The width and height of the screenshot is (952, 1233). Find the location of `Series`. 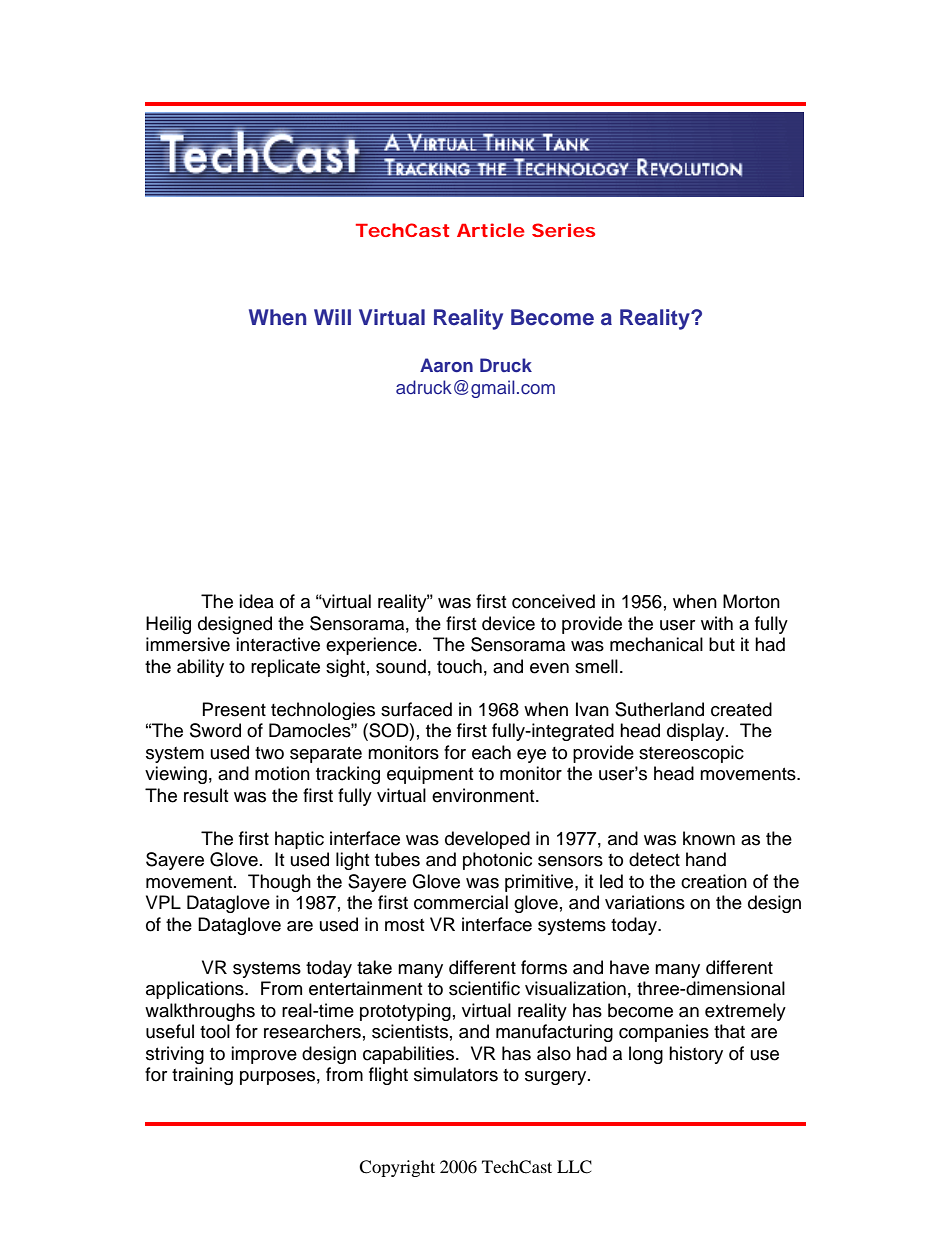

Series is located at coordinates (563, 230).
